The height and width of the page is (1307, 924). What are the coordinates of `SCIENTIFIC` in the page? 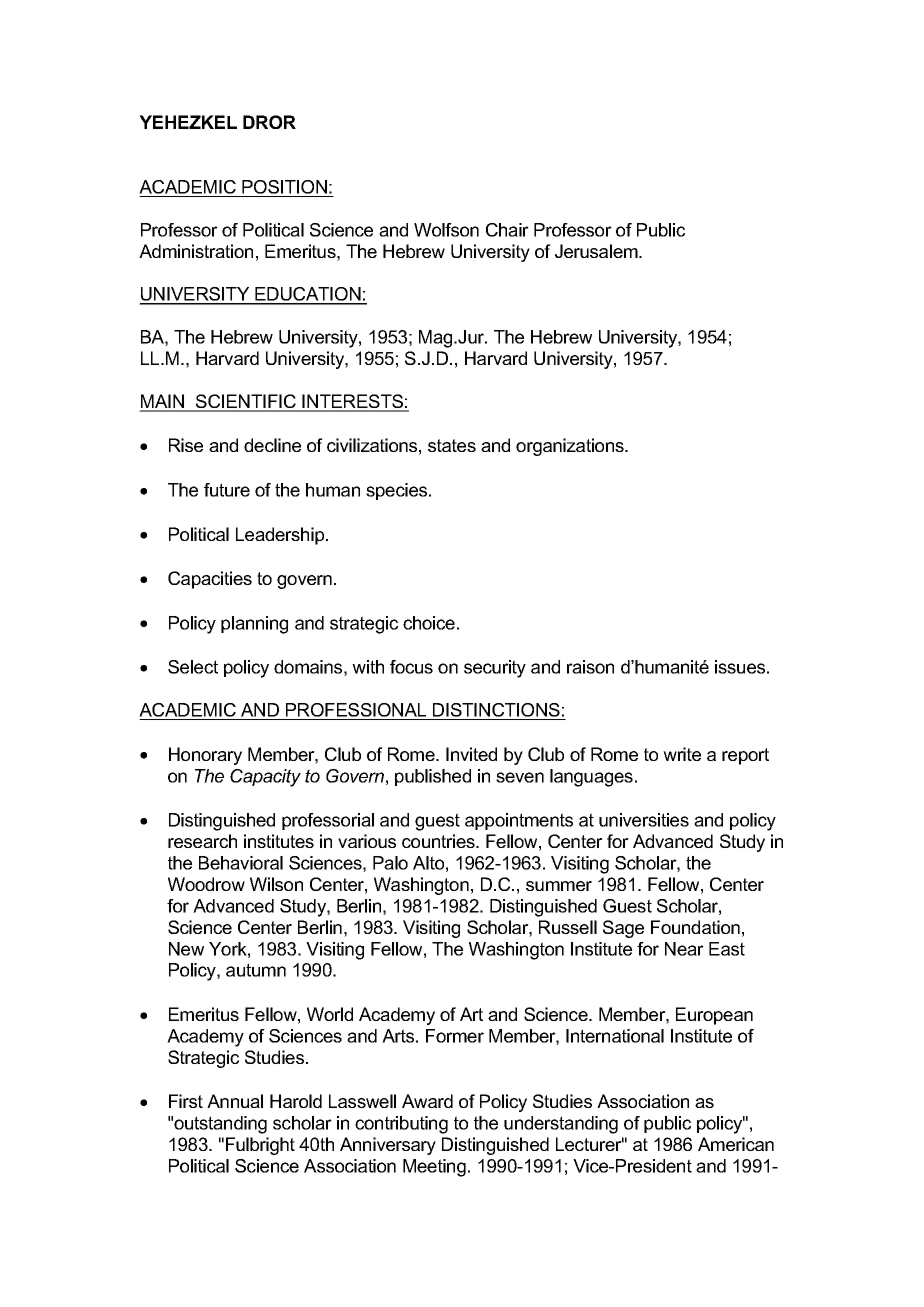 It's located at (246, 402).
